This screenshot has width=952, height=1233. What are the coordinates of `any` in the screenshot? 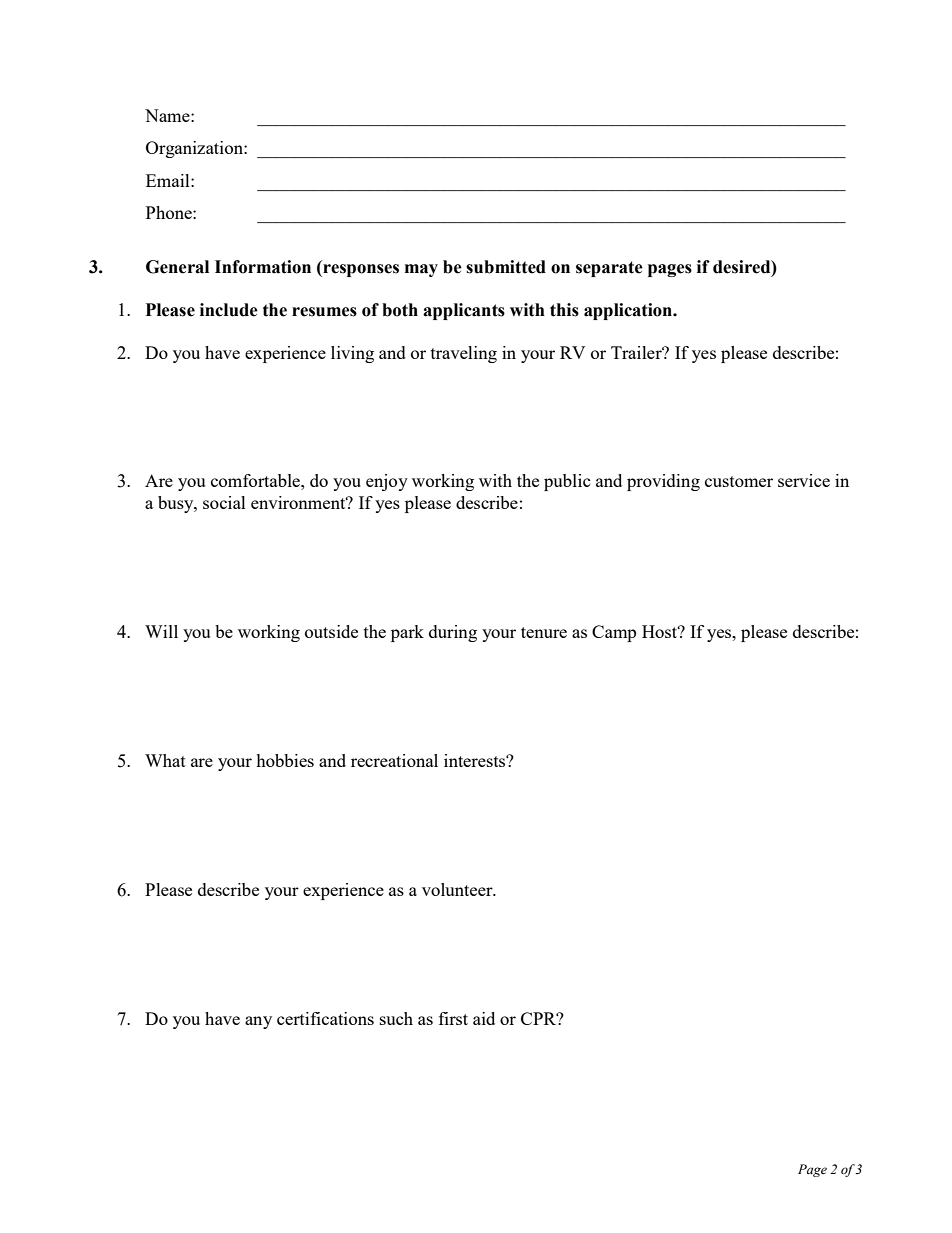 It's located at (258, 1022).
